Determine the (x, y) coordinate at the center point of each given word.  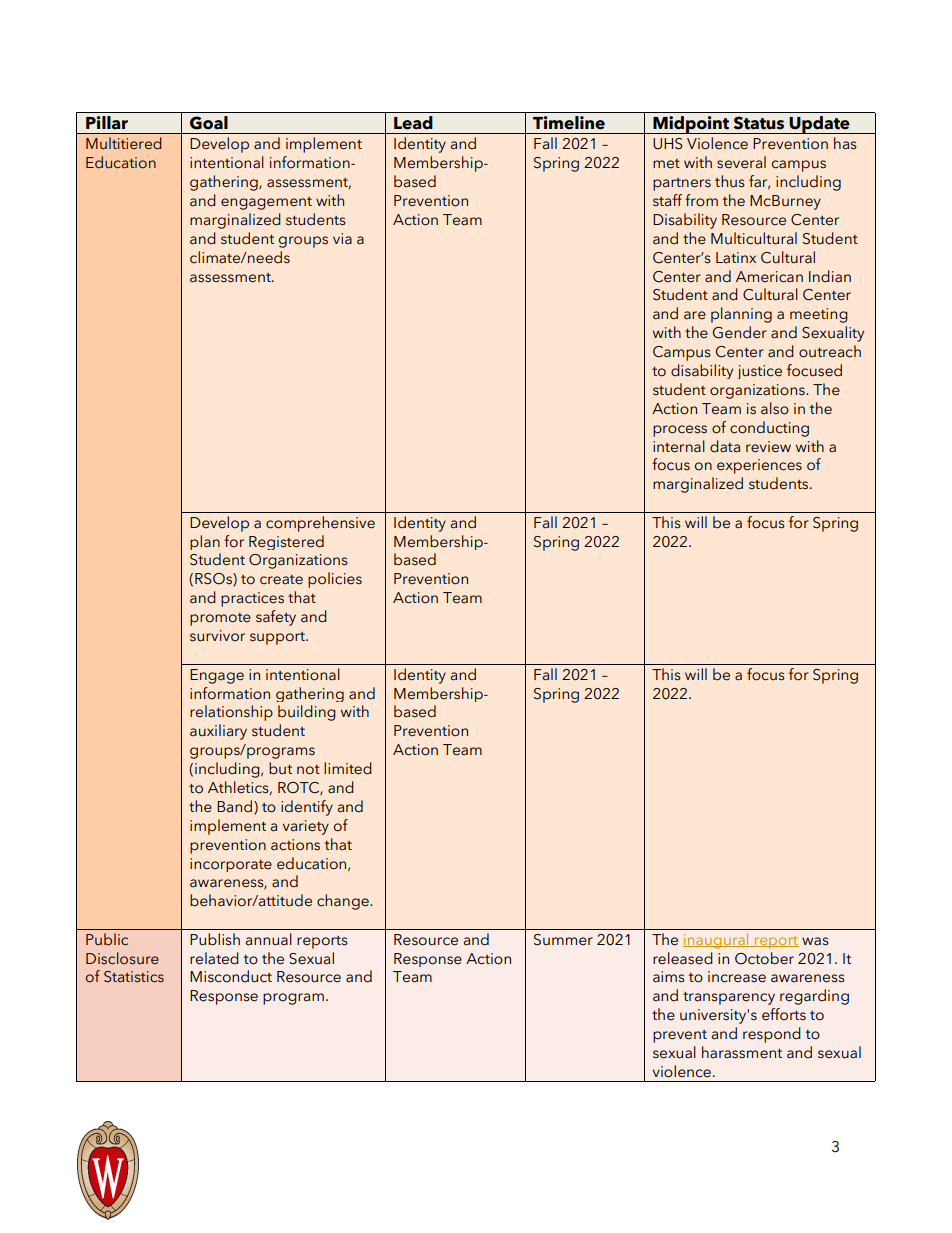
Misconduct (231, 976)
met (666, 164)
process (680, 431)
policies (335, 580)
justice (759, 372)
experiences (759, 466)
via (342, 239)
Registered (286, 542)
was (815, 941)
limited (348, 768)
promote (220, 619)
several (741, 162)
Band (236, 807)
